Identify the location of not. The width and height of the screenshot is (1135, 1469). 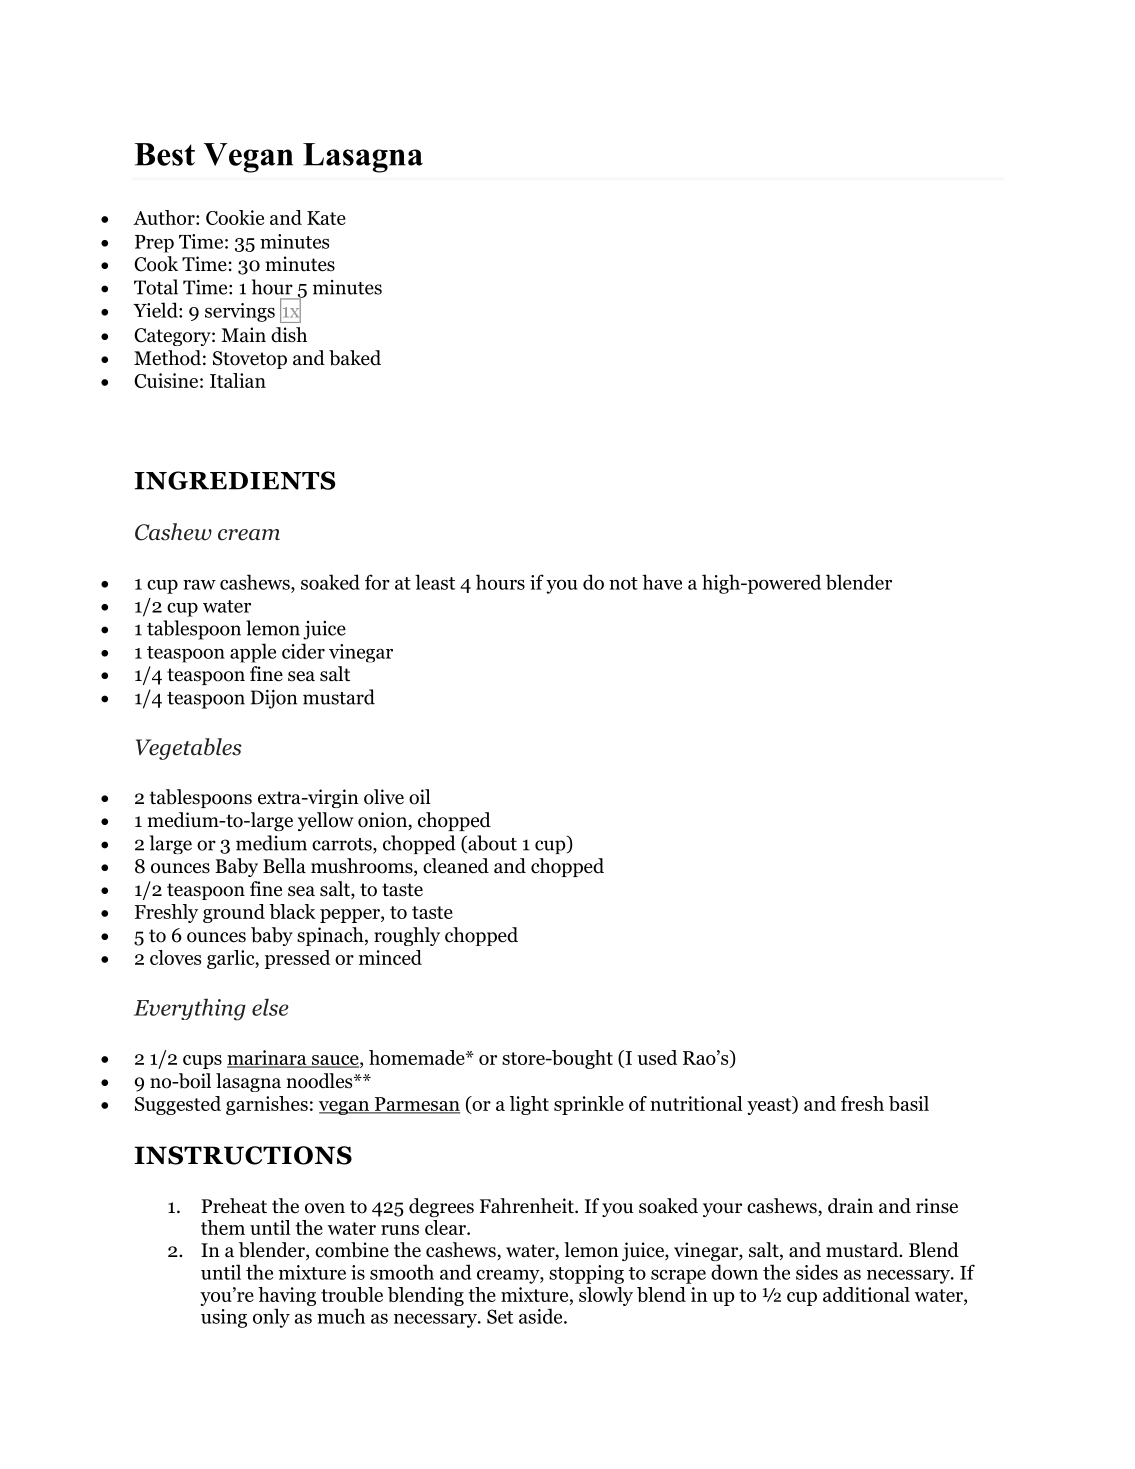
(623, 583).
